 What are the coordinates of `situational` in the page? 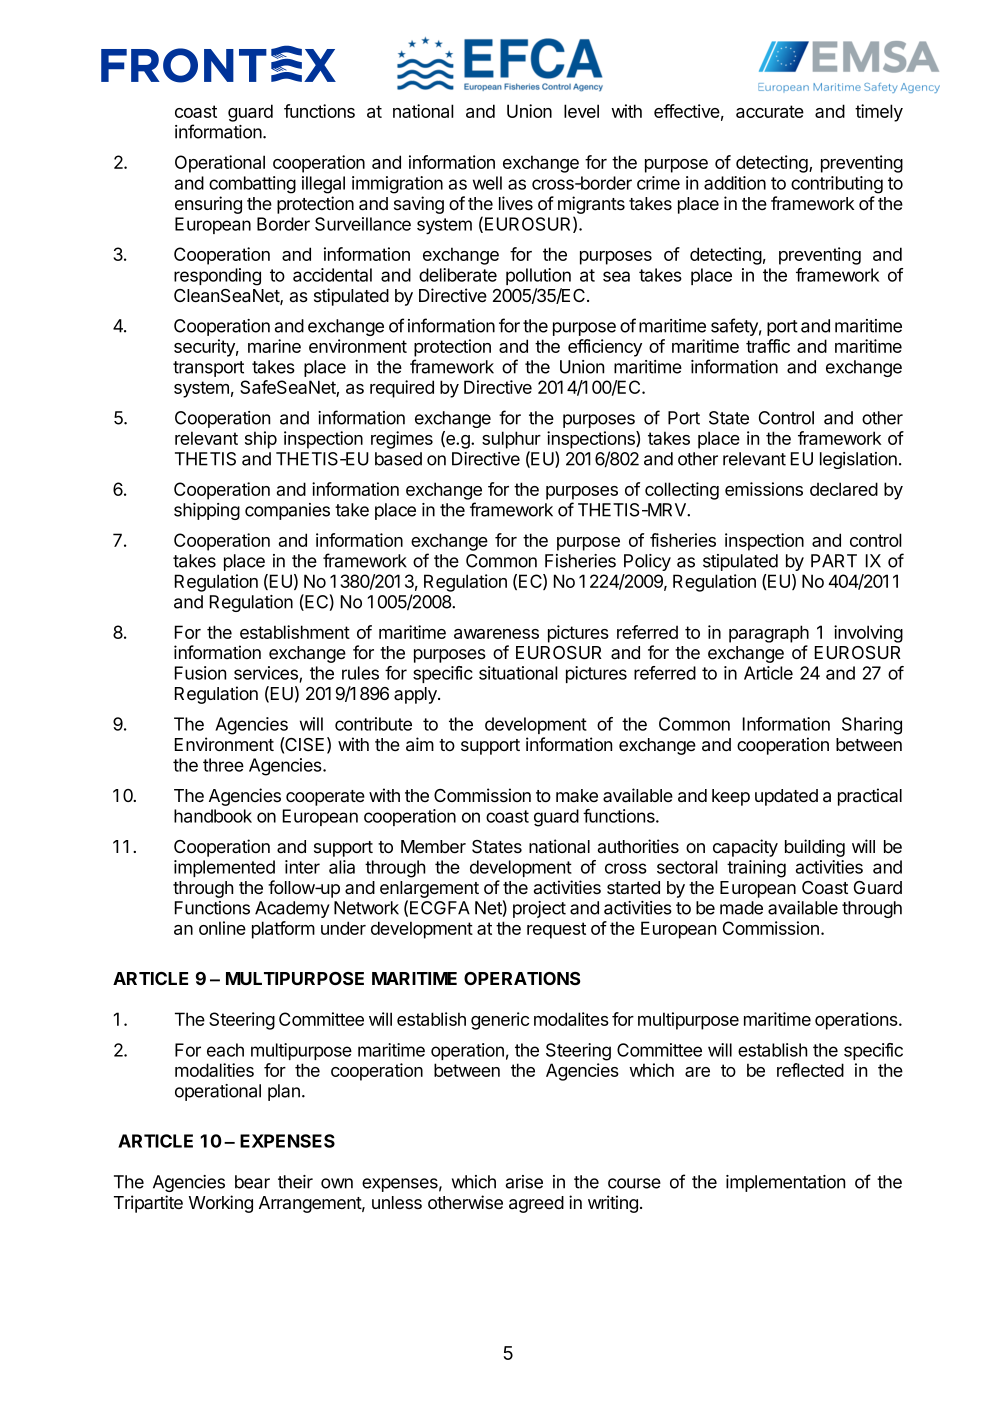 It's located at (518, 673).
